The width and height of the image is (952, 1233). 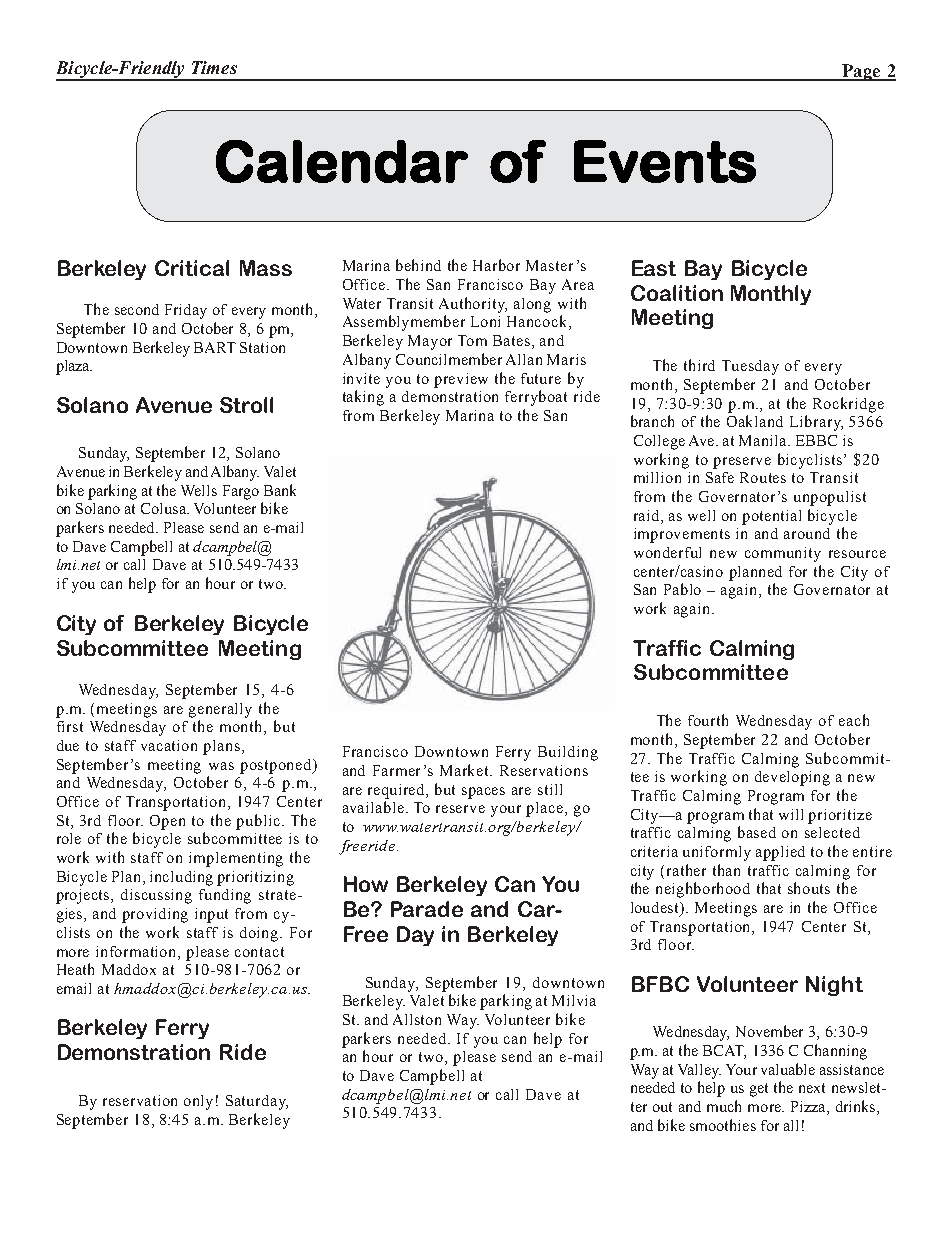 I want to click on Saturday, so click(x=257, y=1102).
